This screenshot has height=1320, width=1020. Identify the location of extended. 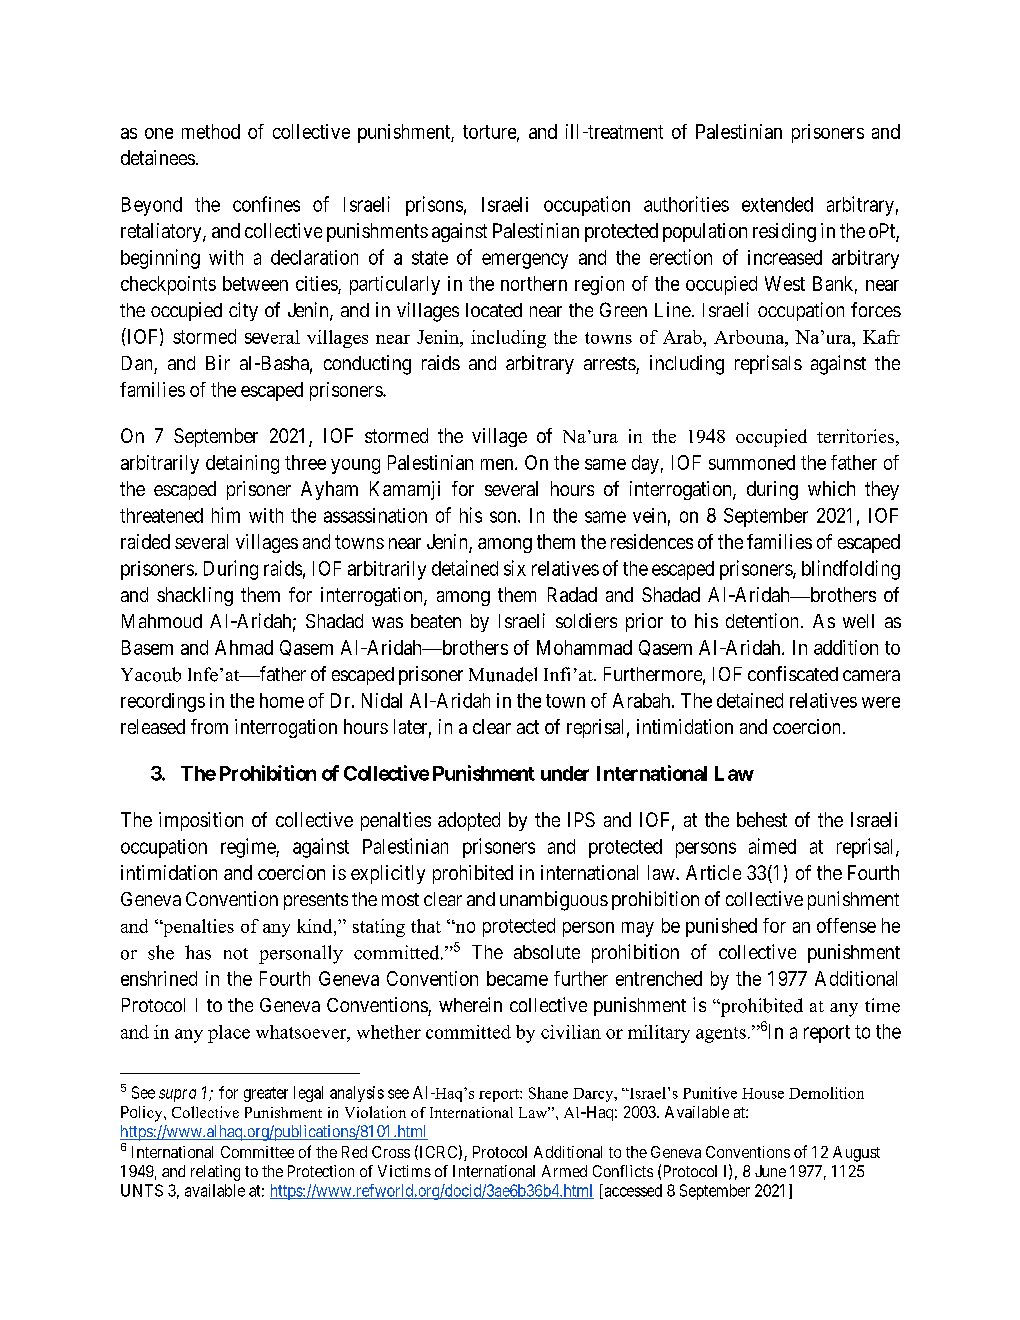
(777, 204).
